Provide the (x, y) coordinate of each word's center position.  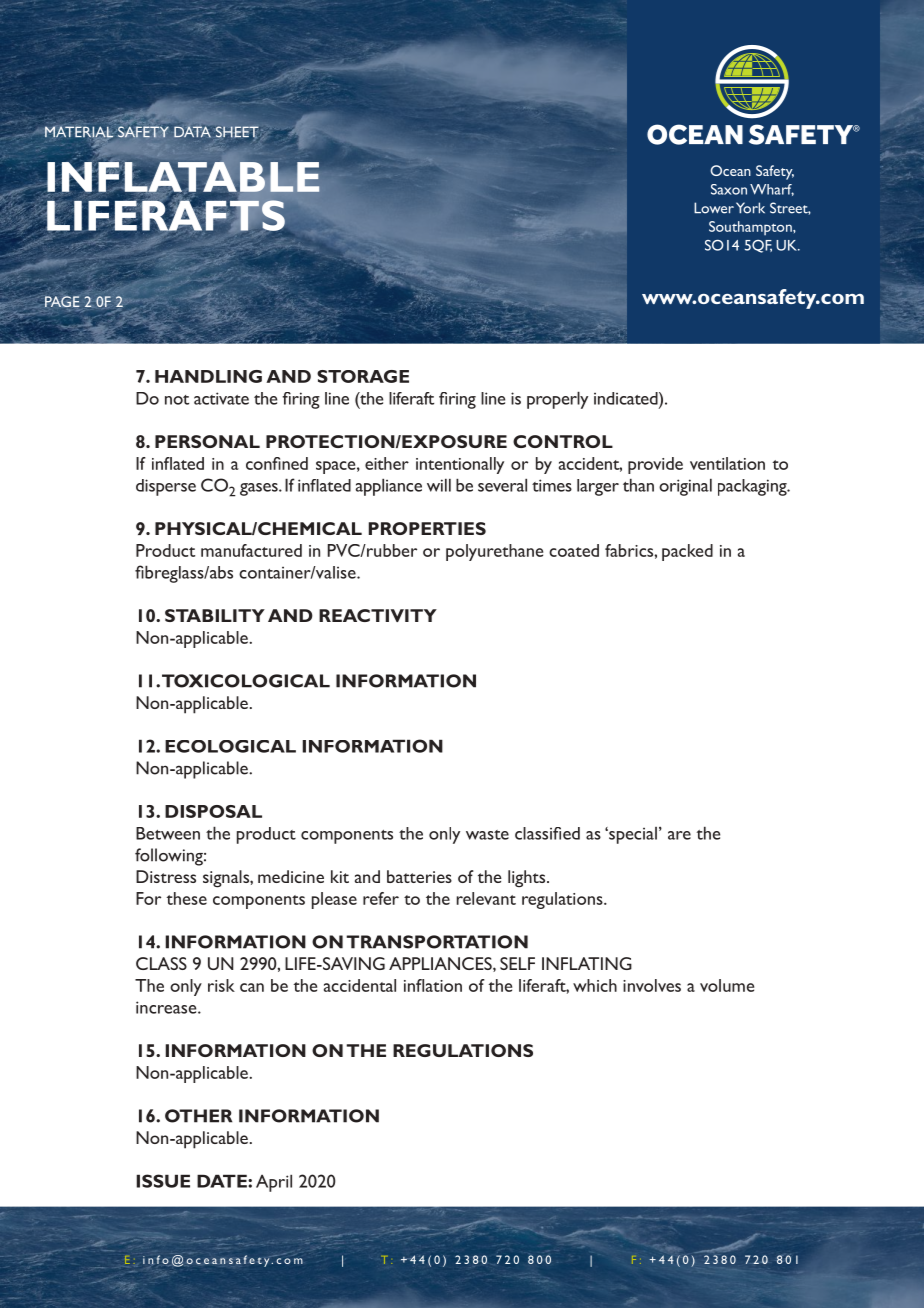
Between (168, 833)
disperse (166, 487)
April (274, 1183)
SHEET (237, 132)
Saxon (729, 189)
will (439, 485)
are (679, 835)
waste (487, 835)
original (685, 487)
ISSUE (163, 1181)
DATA (192, 131)
